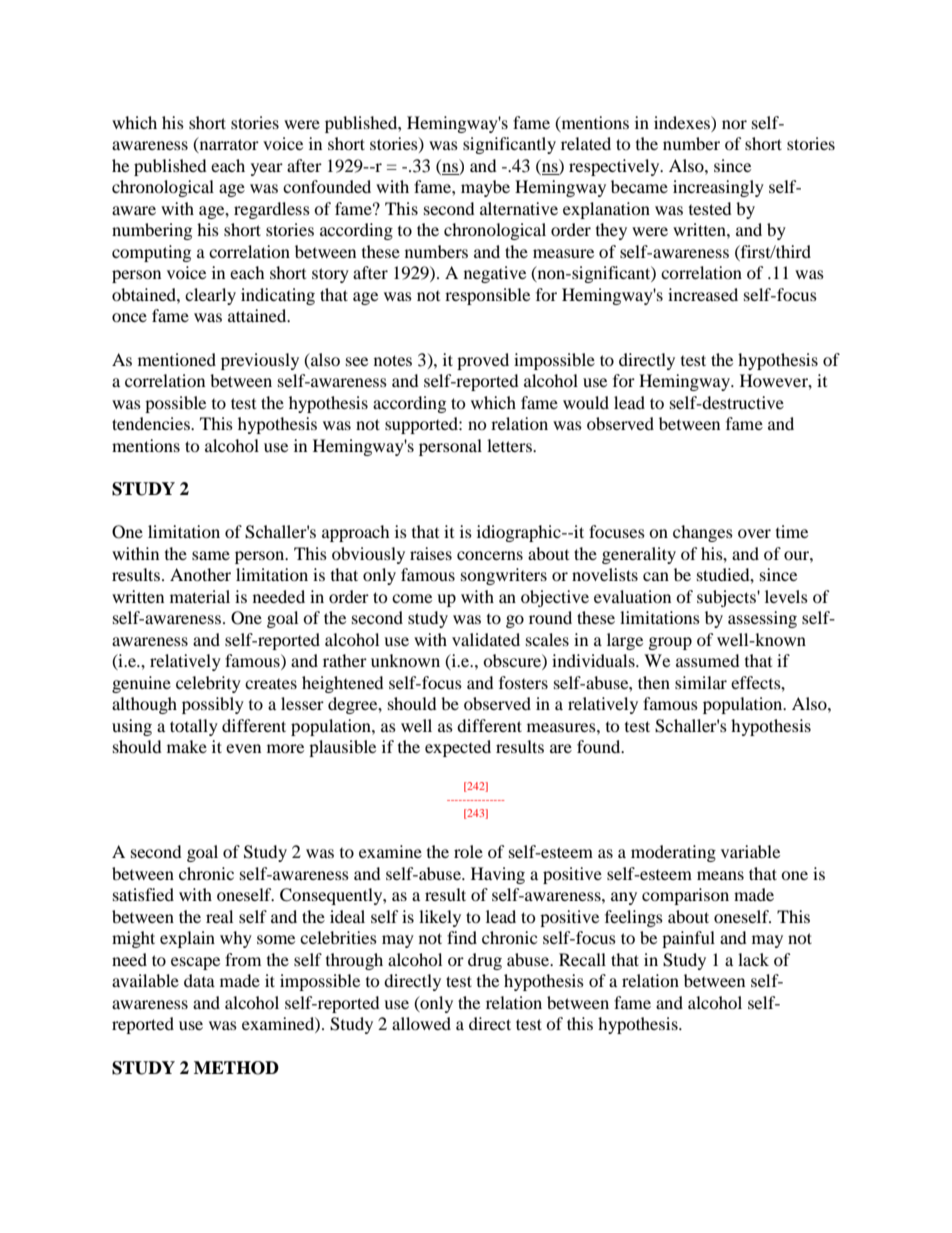 The image size is (952, 1233). I want to click on allowed, so click(421, 1023).
